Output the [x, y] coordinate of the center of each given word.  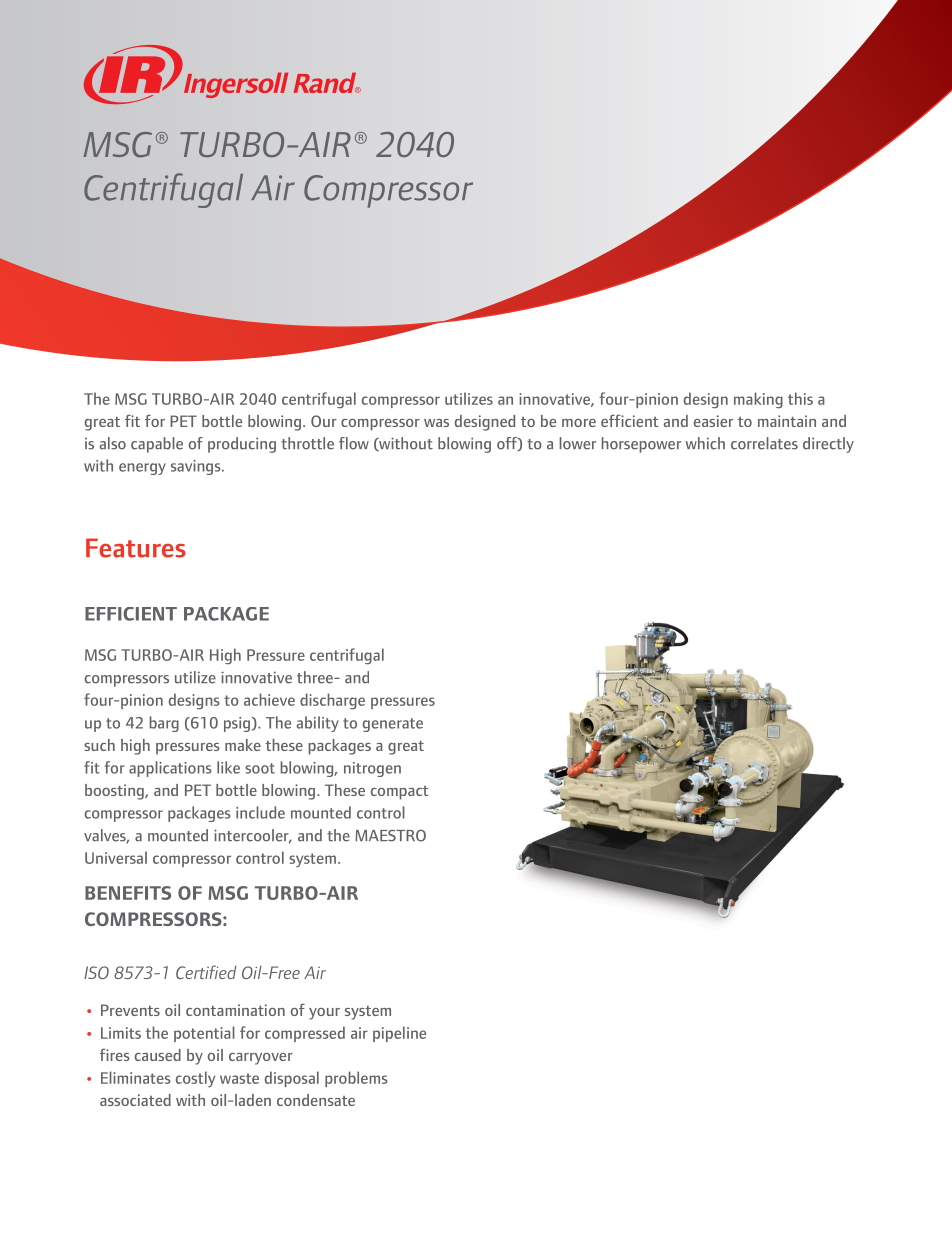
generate [393, 725]
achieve [269, 699]
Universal [116, 857]
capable [157, 445]
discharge [332, 701]
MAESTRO [390, 836]
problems [356, 1079]
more [579, 423]
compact [399, 793]
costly [195, 1079]
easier [713, 421]
